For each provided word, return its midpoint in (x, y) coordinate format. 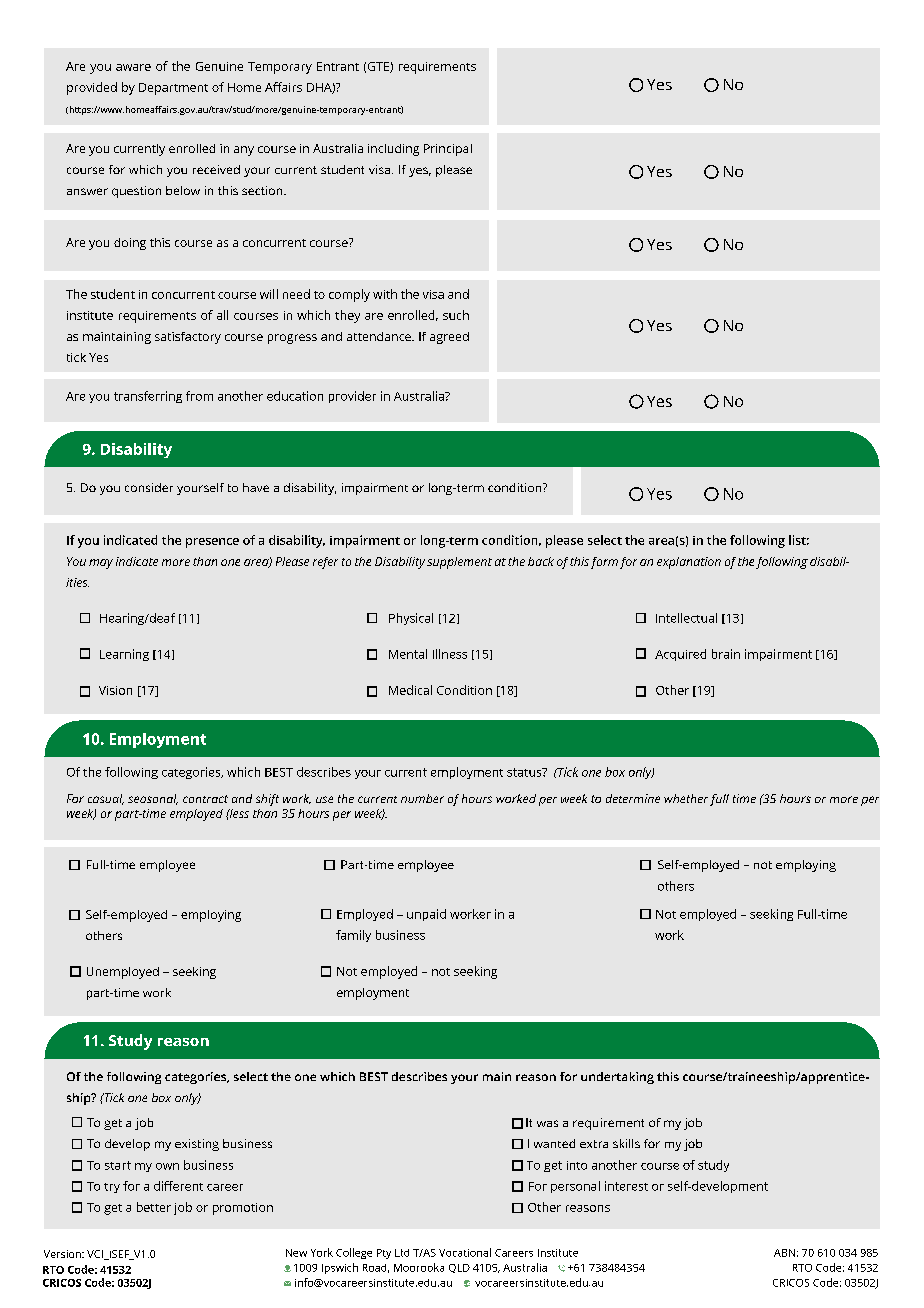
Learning (124, 655)
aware (133, 67)
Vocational (465, 1252)
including (393, 150)
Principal (448, 150)
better (154, 1207)
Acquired (680, 655)
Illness (450, 654)
